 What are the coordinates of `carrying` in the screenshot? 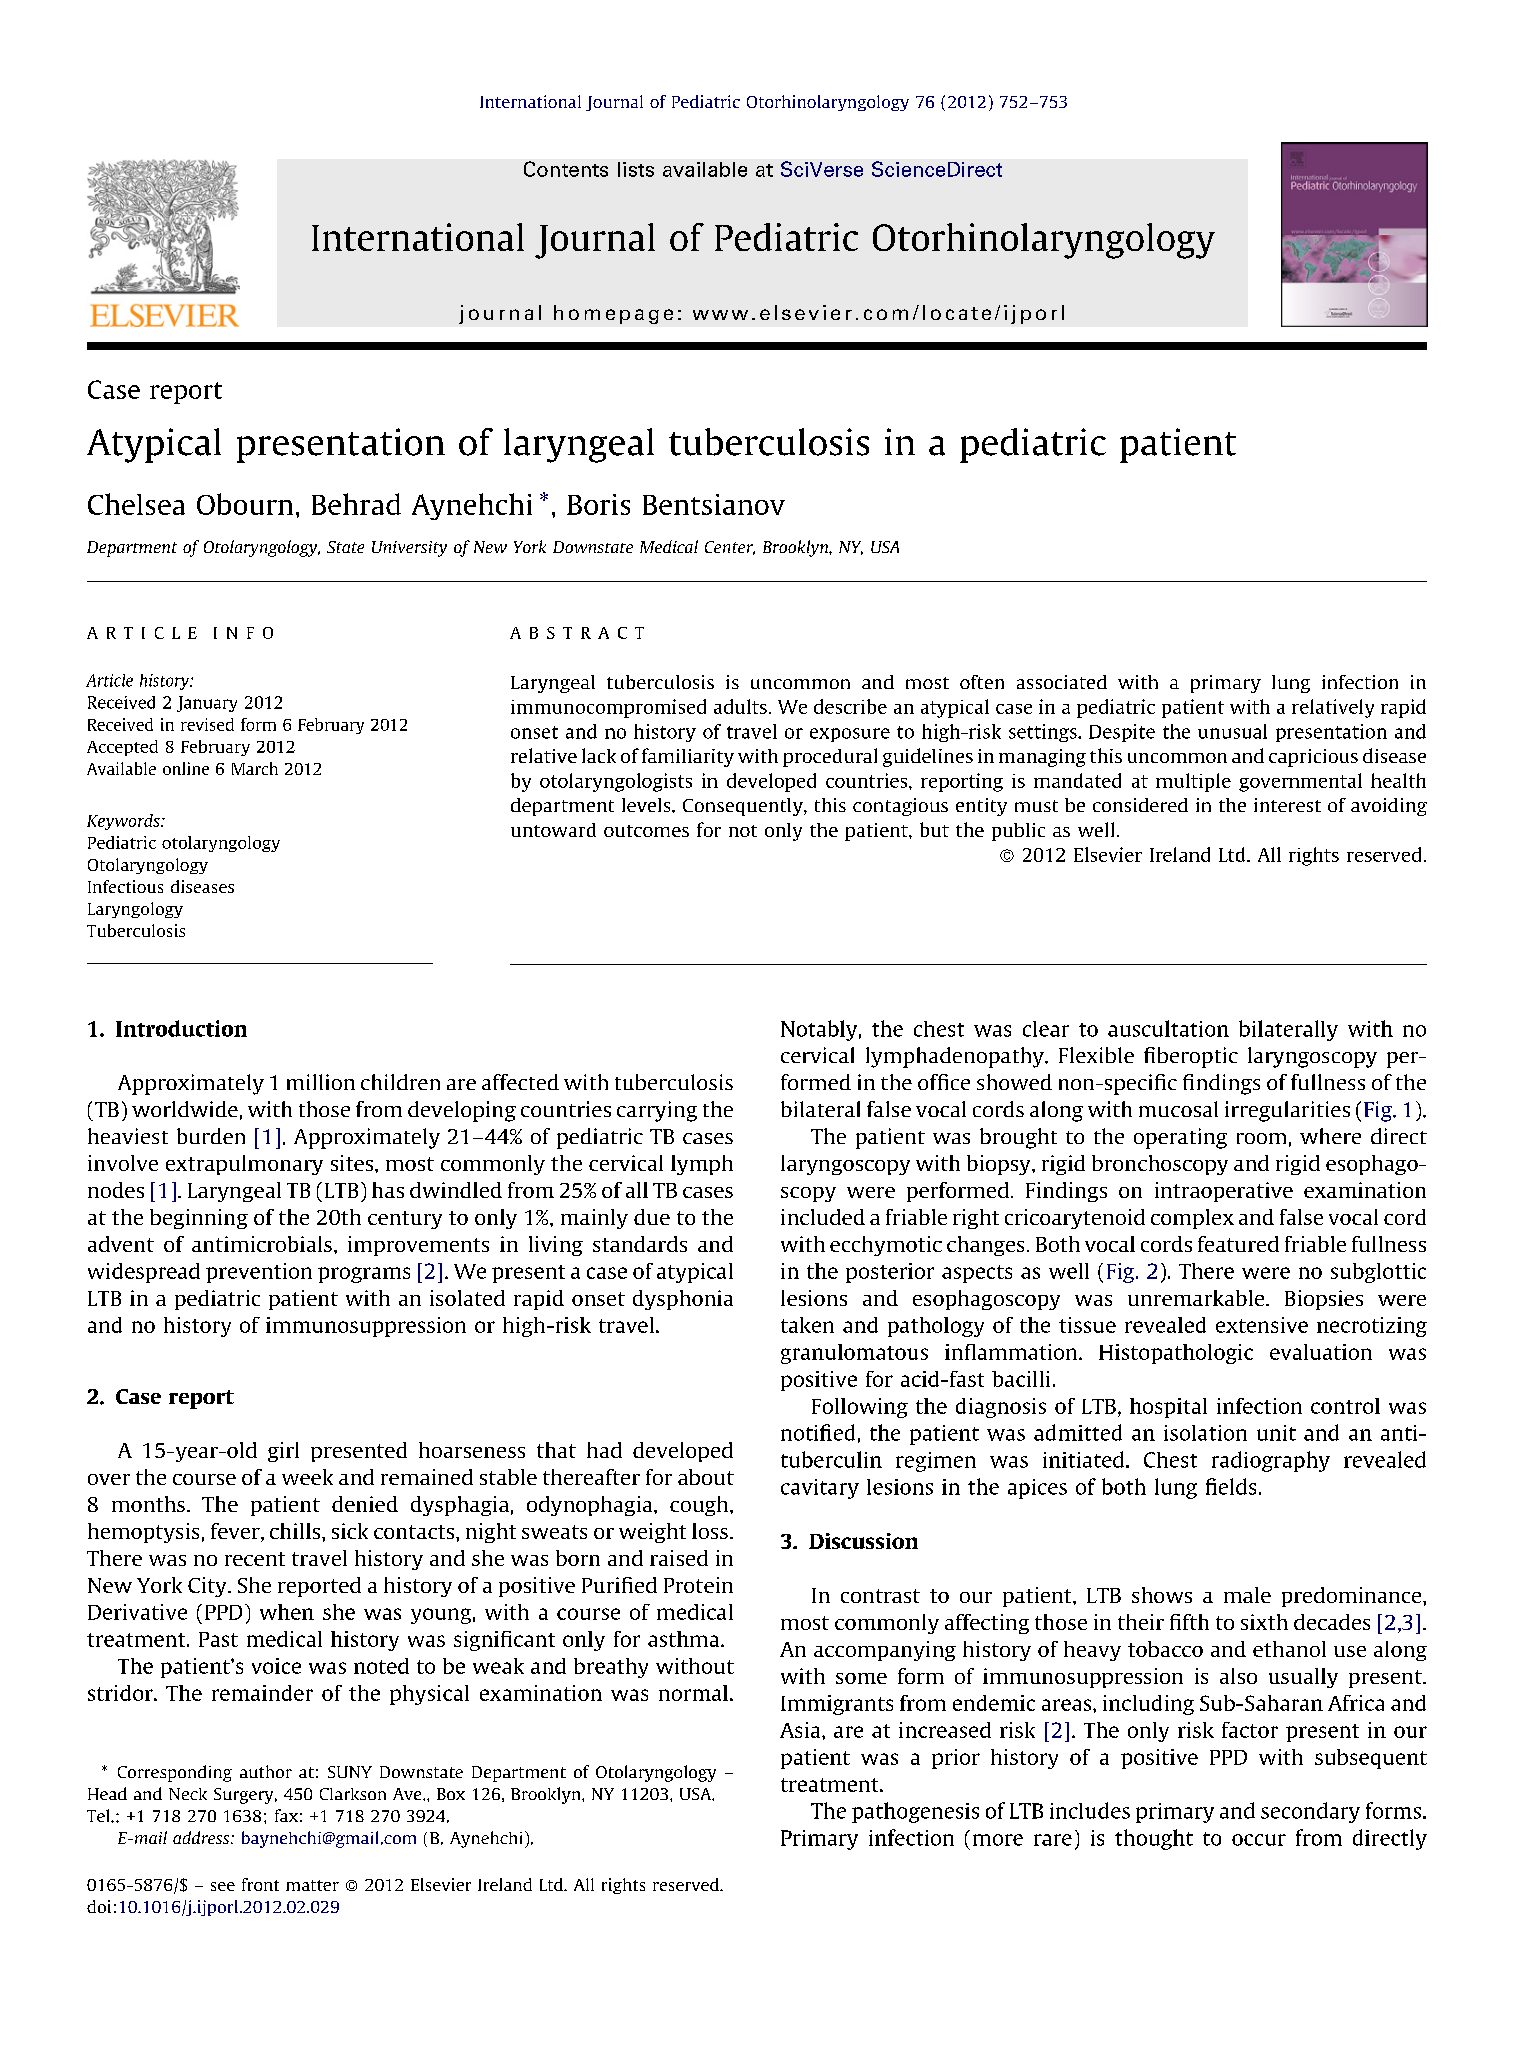 It's located at (657, 1111).
